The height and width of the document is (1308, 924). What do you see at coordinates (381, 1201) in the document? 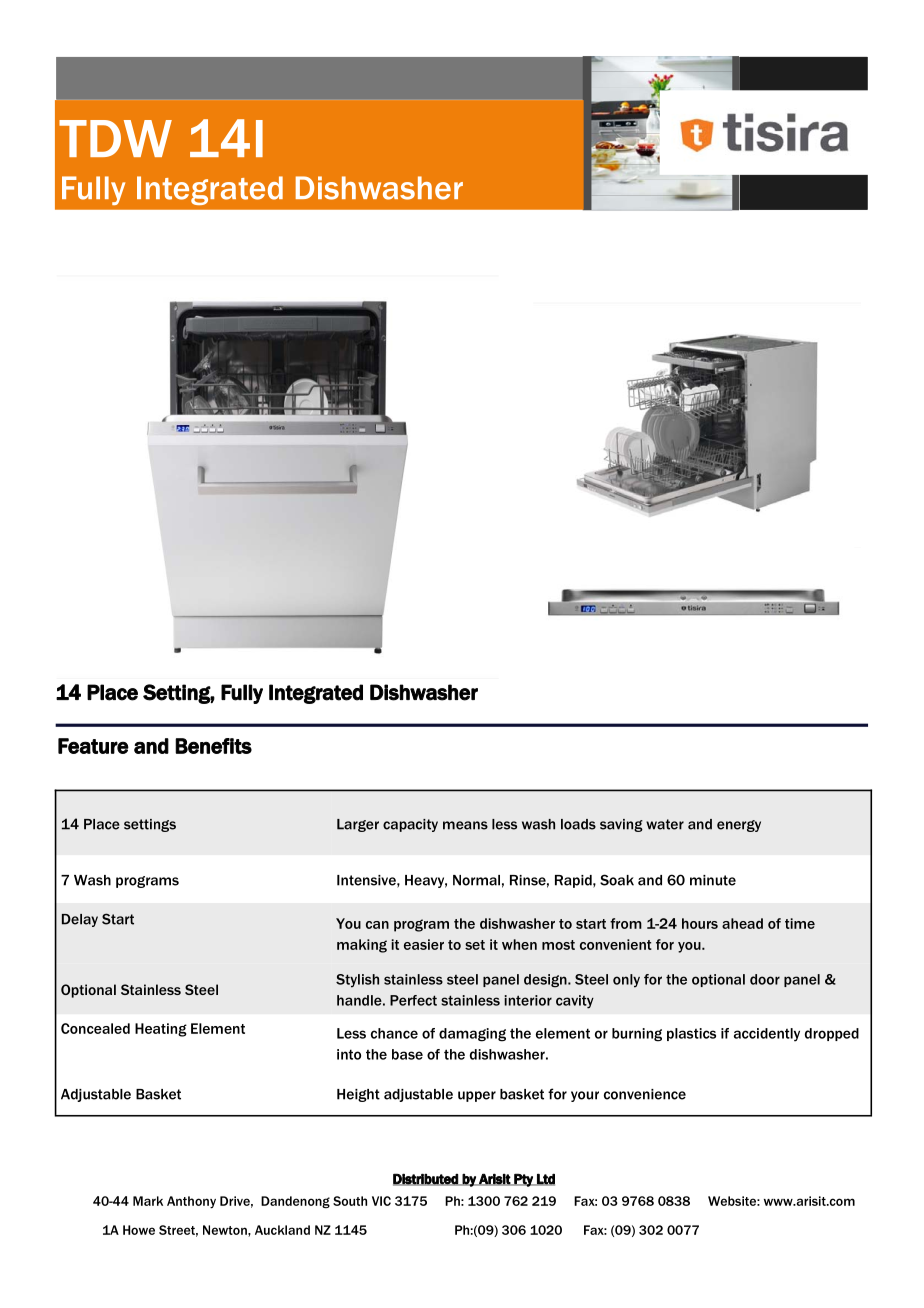
I see `VIC` at bounding box center [381, 1201].
